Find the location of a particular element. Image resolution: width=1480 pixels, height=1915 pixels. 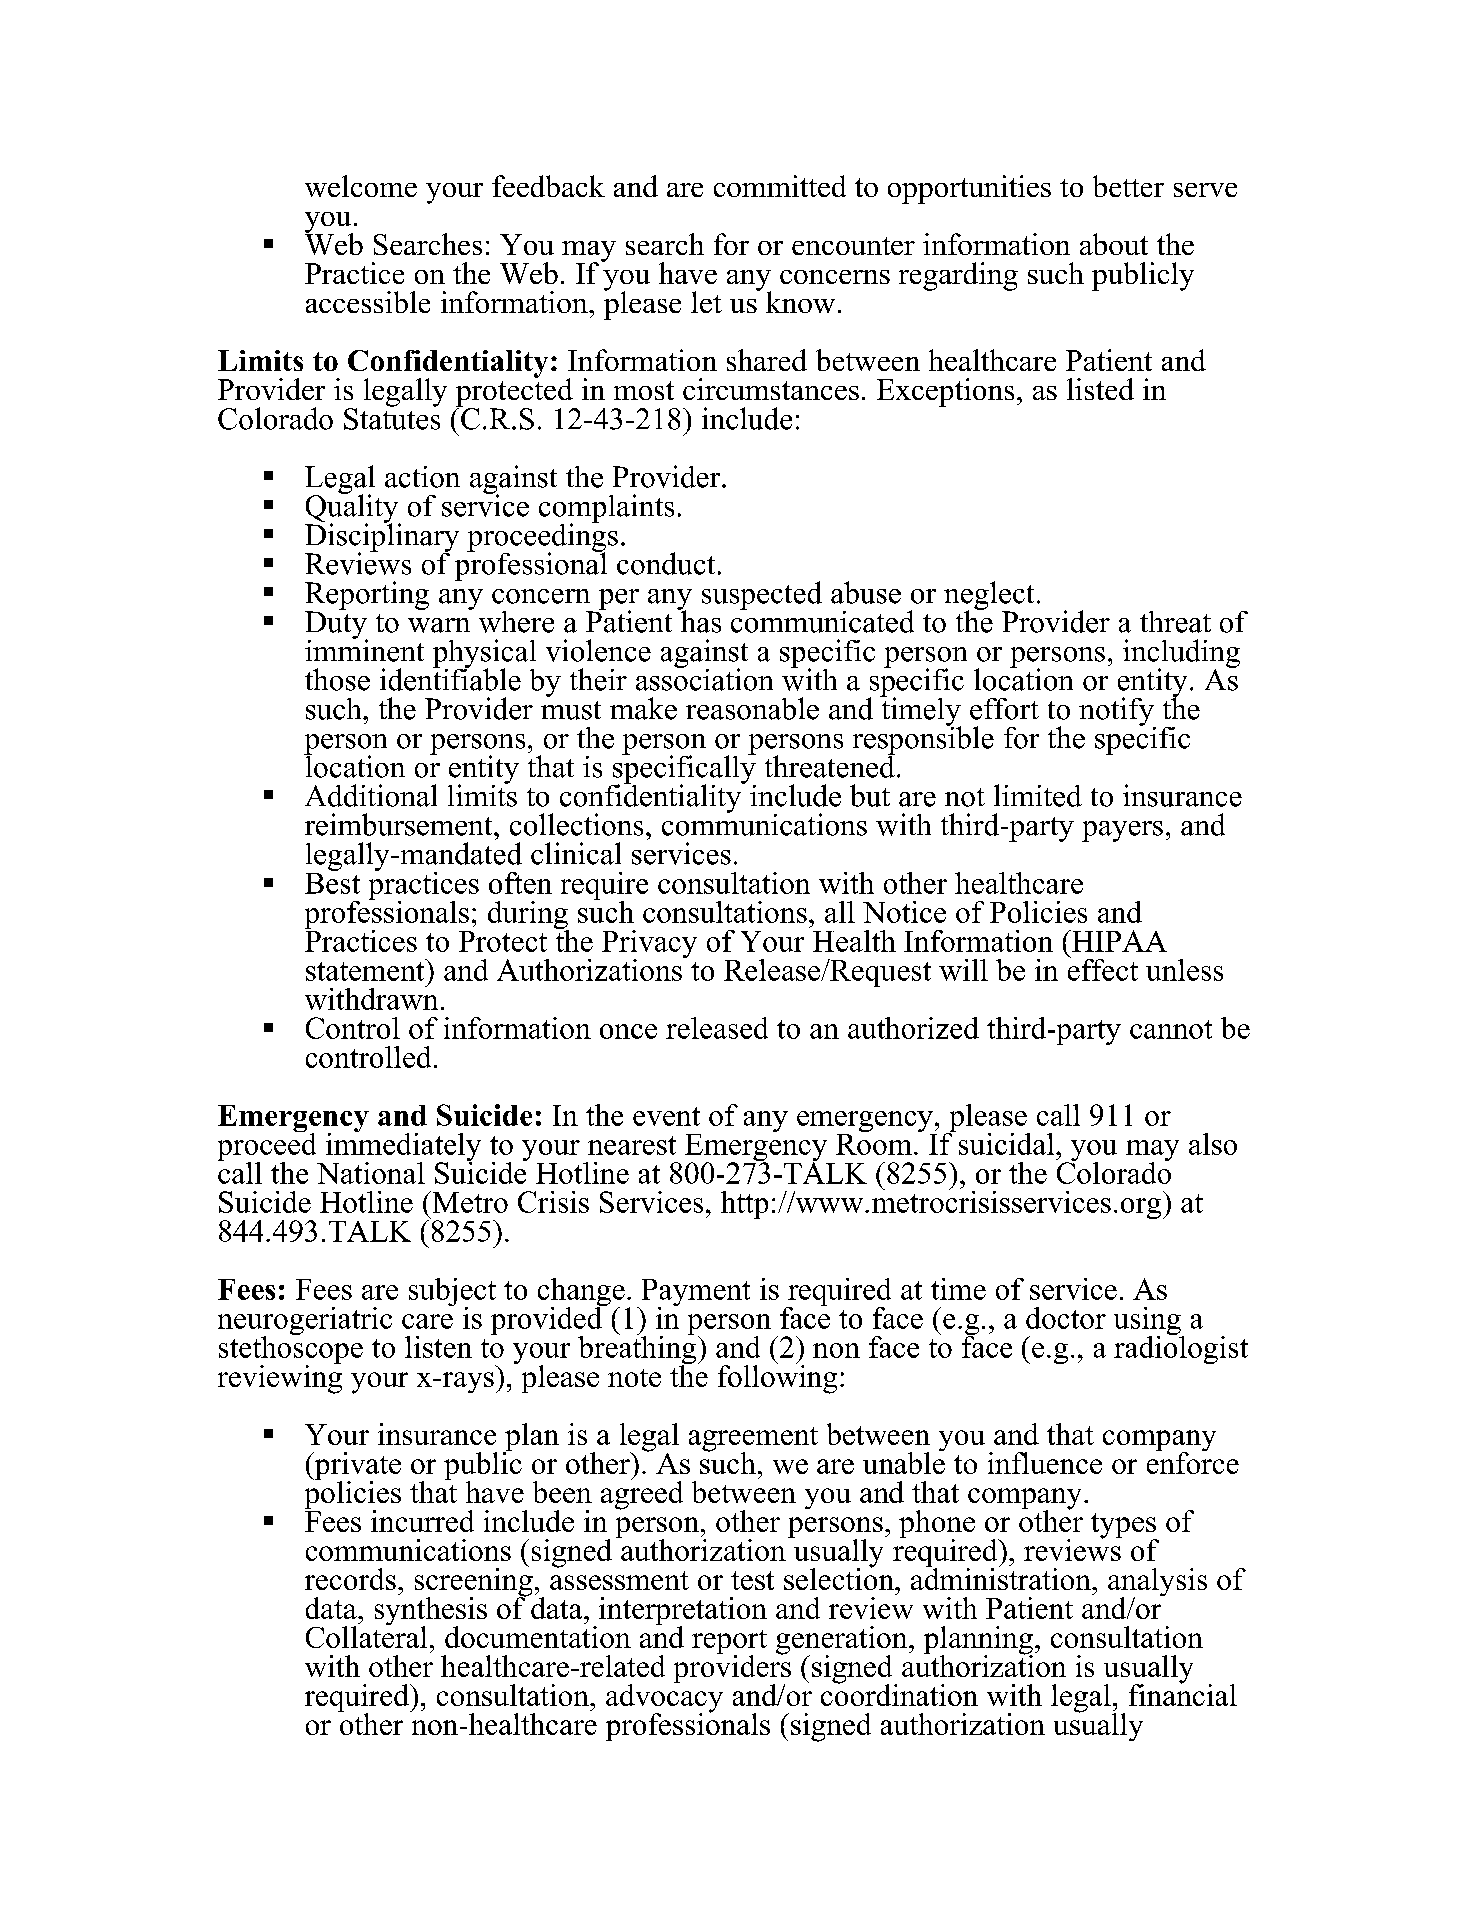

interpretation is located at coordinates (683, 1612).
